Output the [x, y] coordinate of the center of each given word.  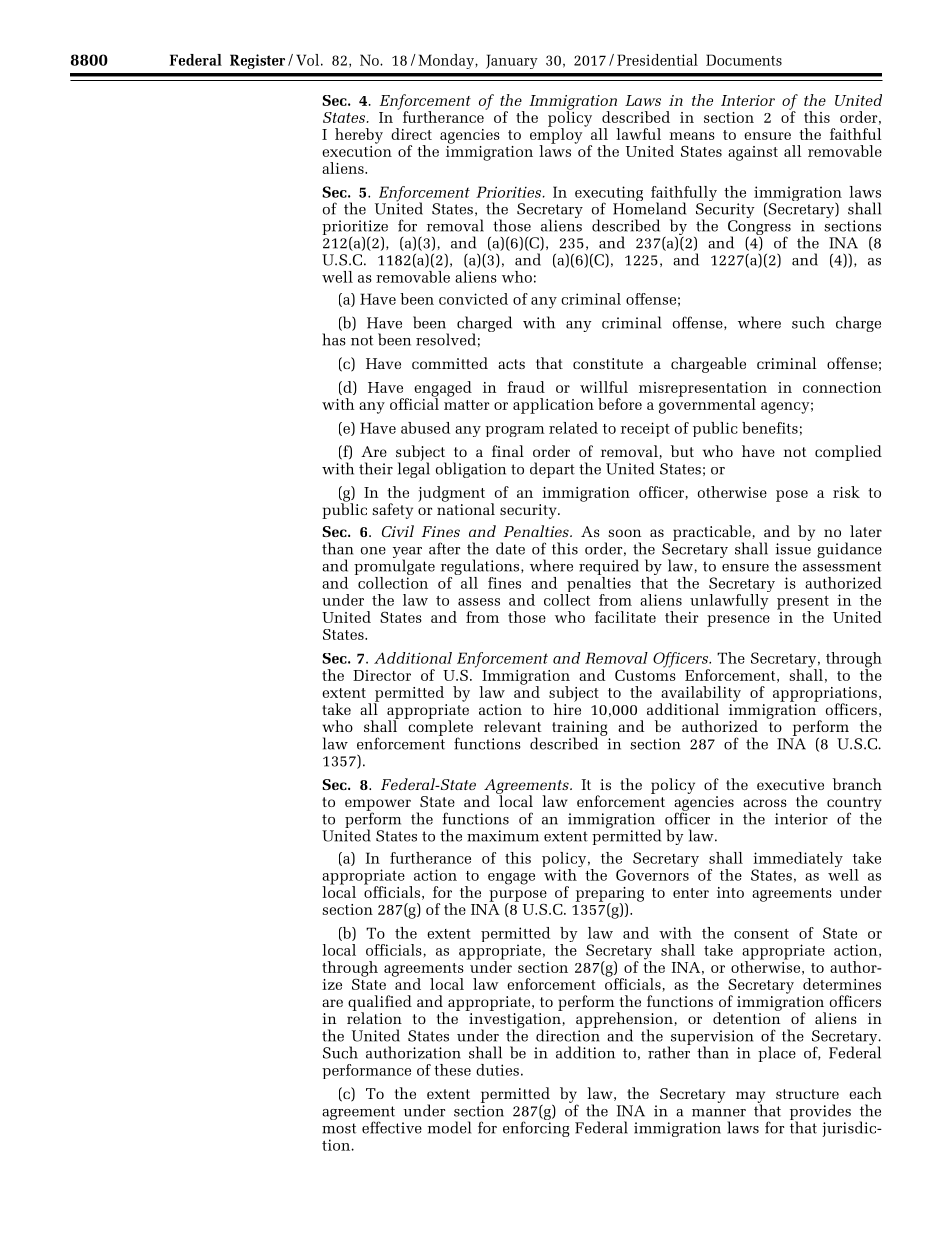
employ [556, 136]
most [339, 1128]
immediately [798, 861]
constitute [608, 363]
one [373, 551]
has [334, 339]
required [609, 568]
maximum [503, 836]
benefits [770, 428]
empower [378, 806]
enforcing [536, 1128]
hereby [359, 136]
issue [793, 549]
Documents [744, 60]
